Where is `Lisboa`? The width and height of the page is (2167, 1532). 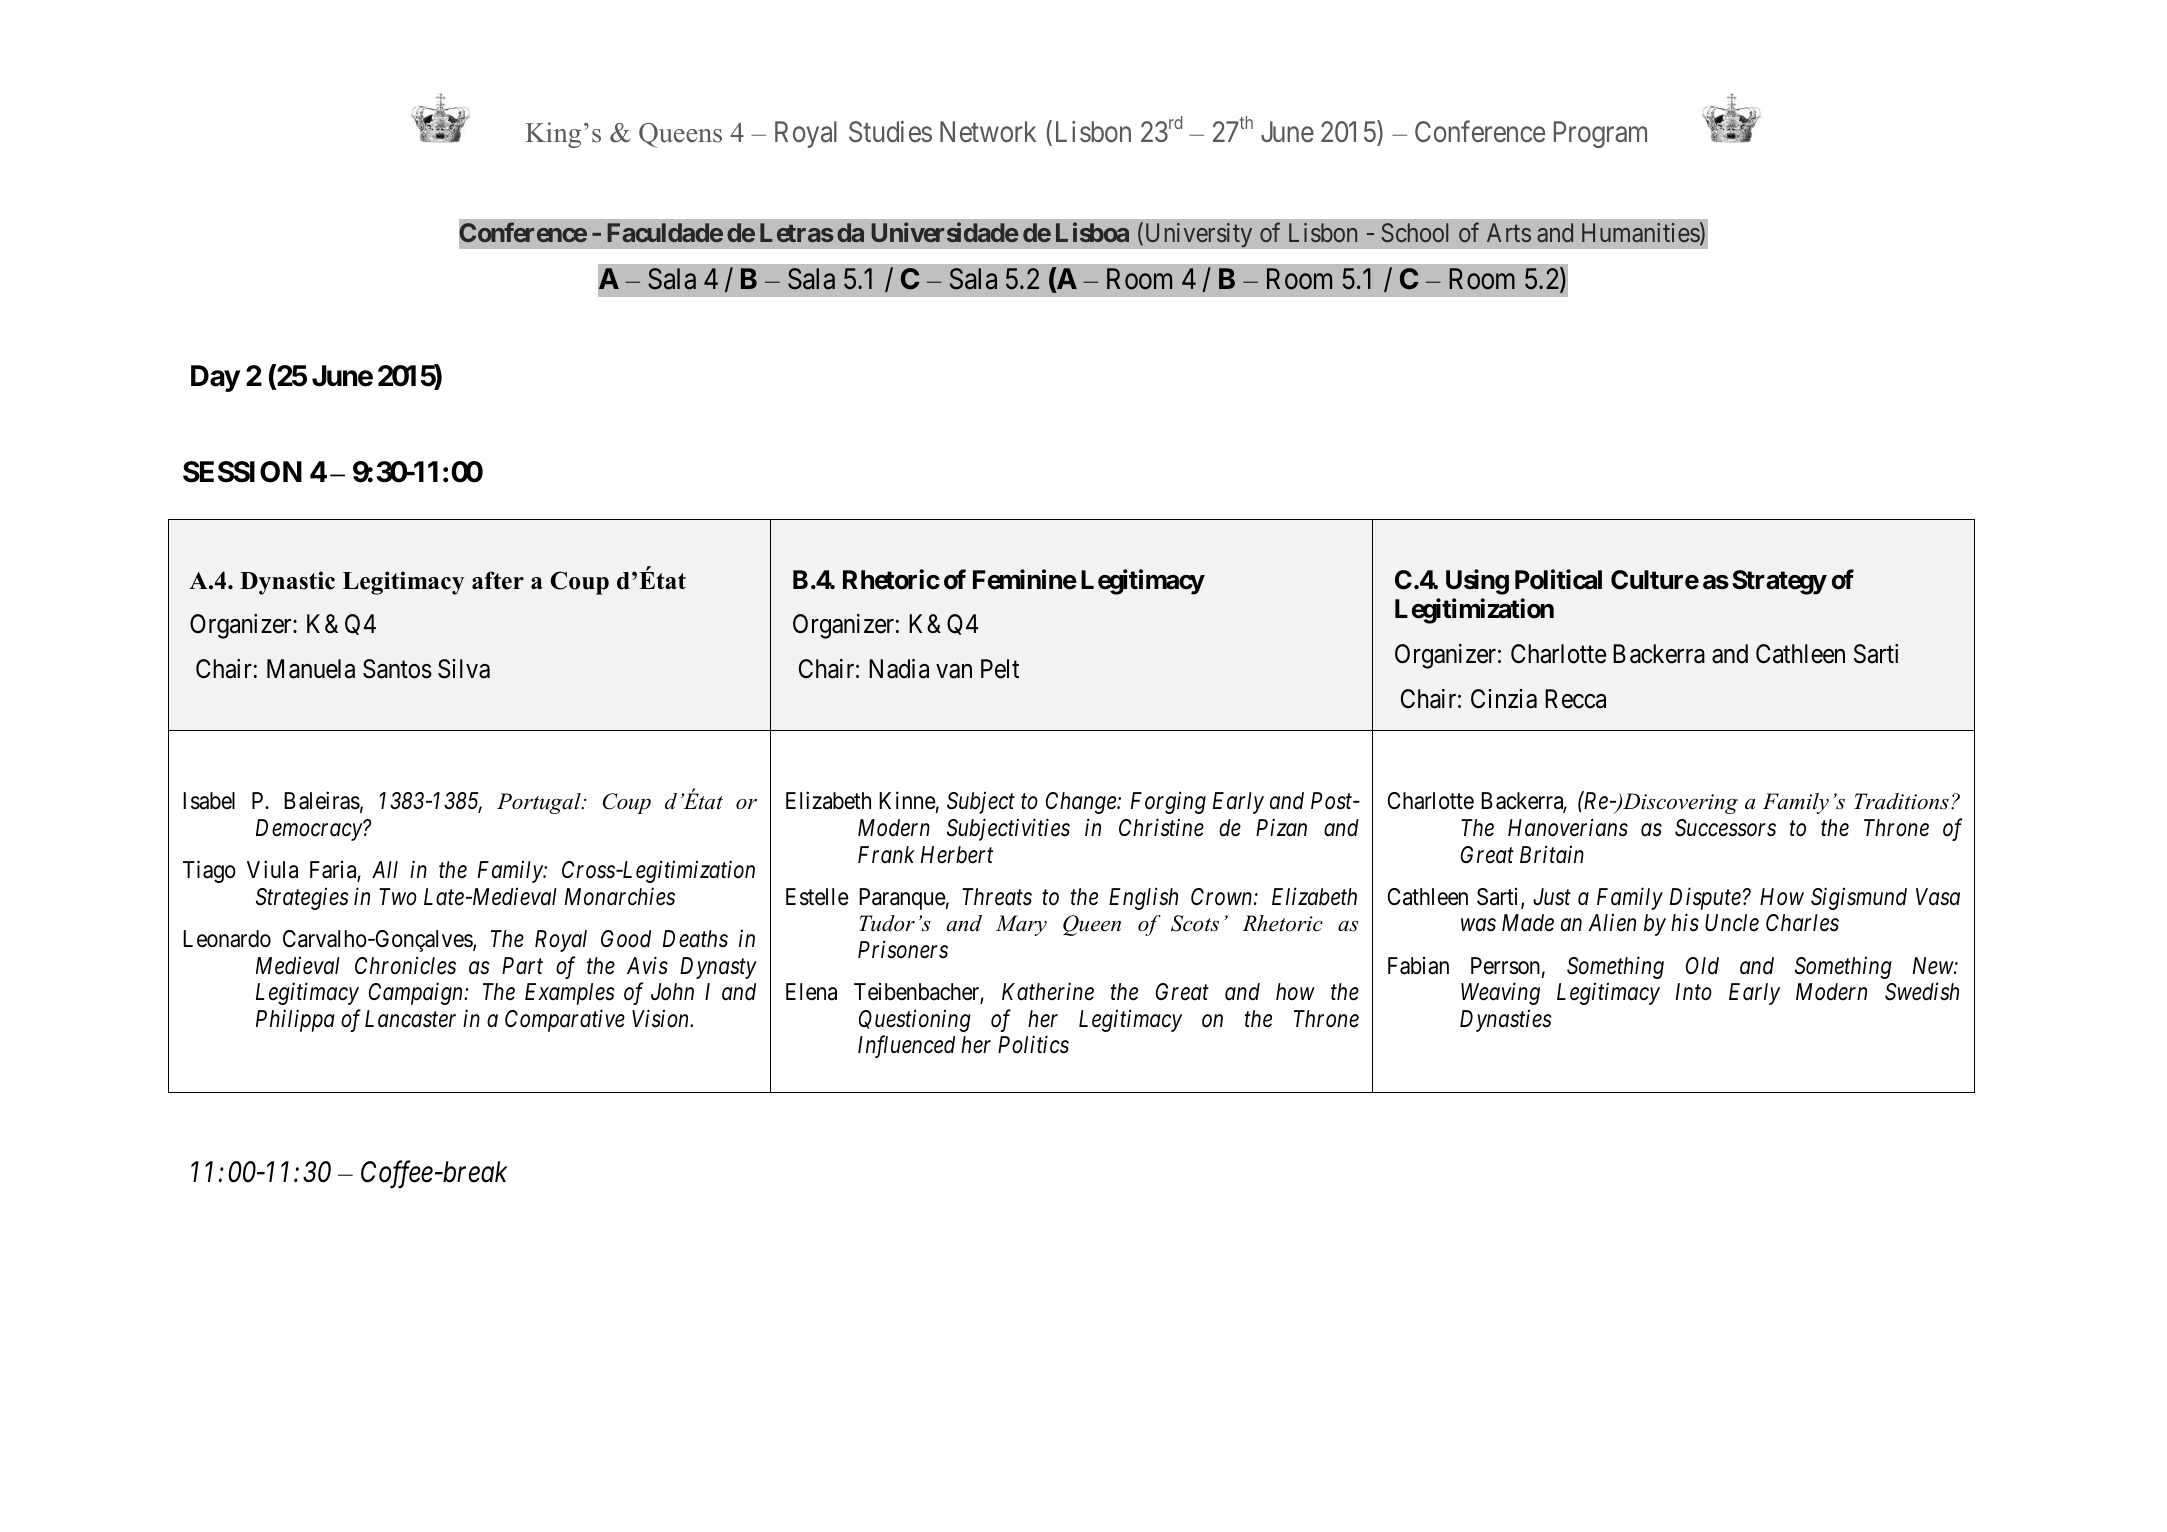 Lisboa is located at coordinates (1092, 232).
